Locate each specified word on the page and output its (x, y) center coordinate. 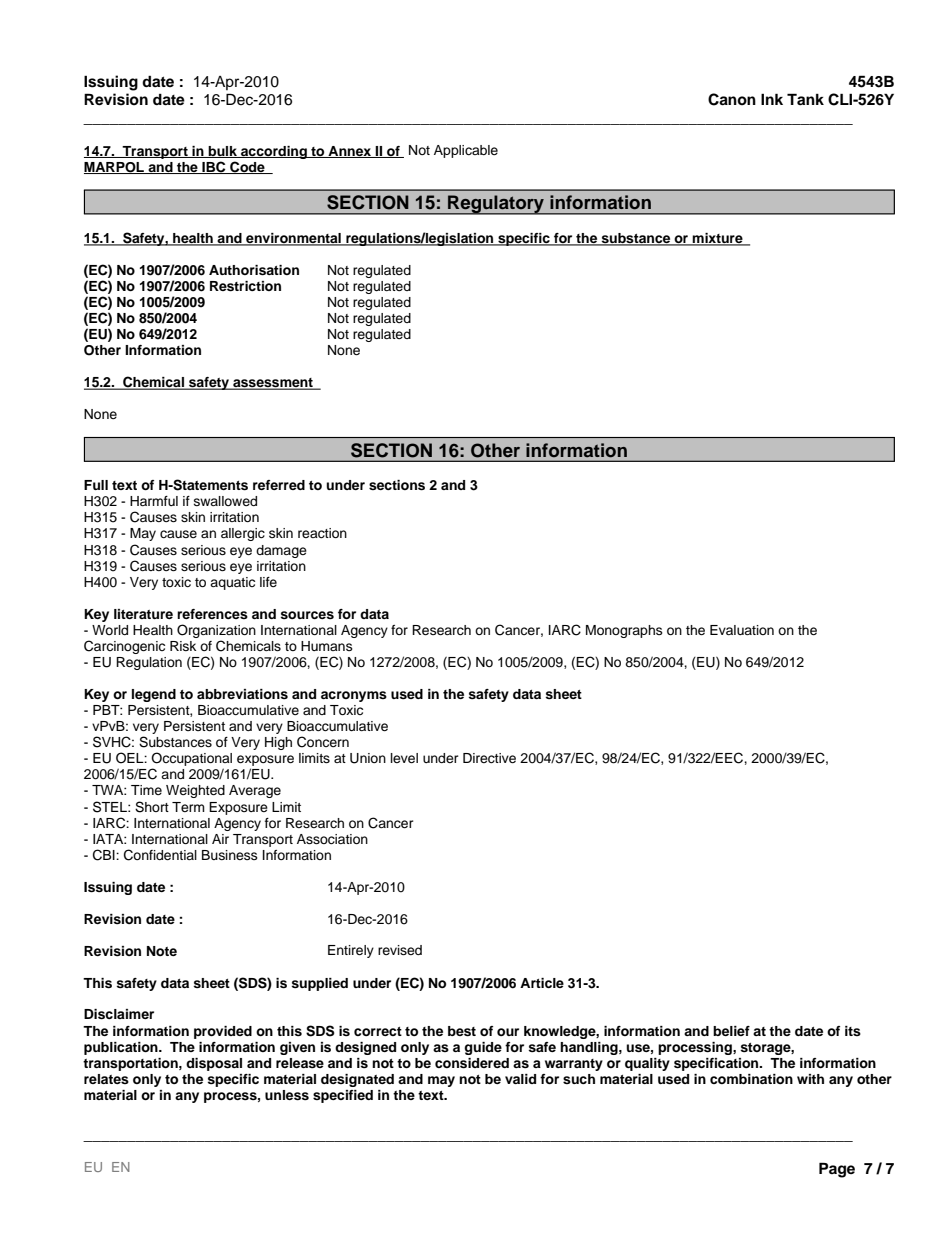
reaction (322, 533)
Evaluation (742, 630)
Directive (489, 758)
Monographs (624, 631)
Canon (732, 99)
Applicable (466, 151)
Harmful (154, 501)
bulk (223, 152)
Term (188, 807)
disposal (214, 1064)
